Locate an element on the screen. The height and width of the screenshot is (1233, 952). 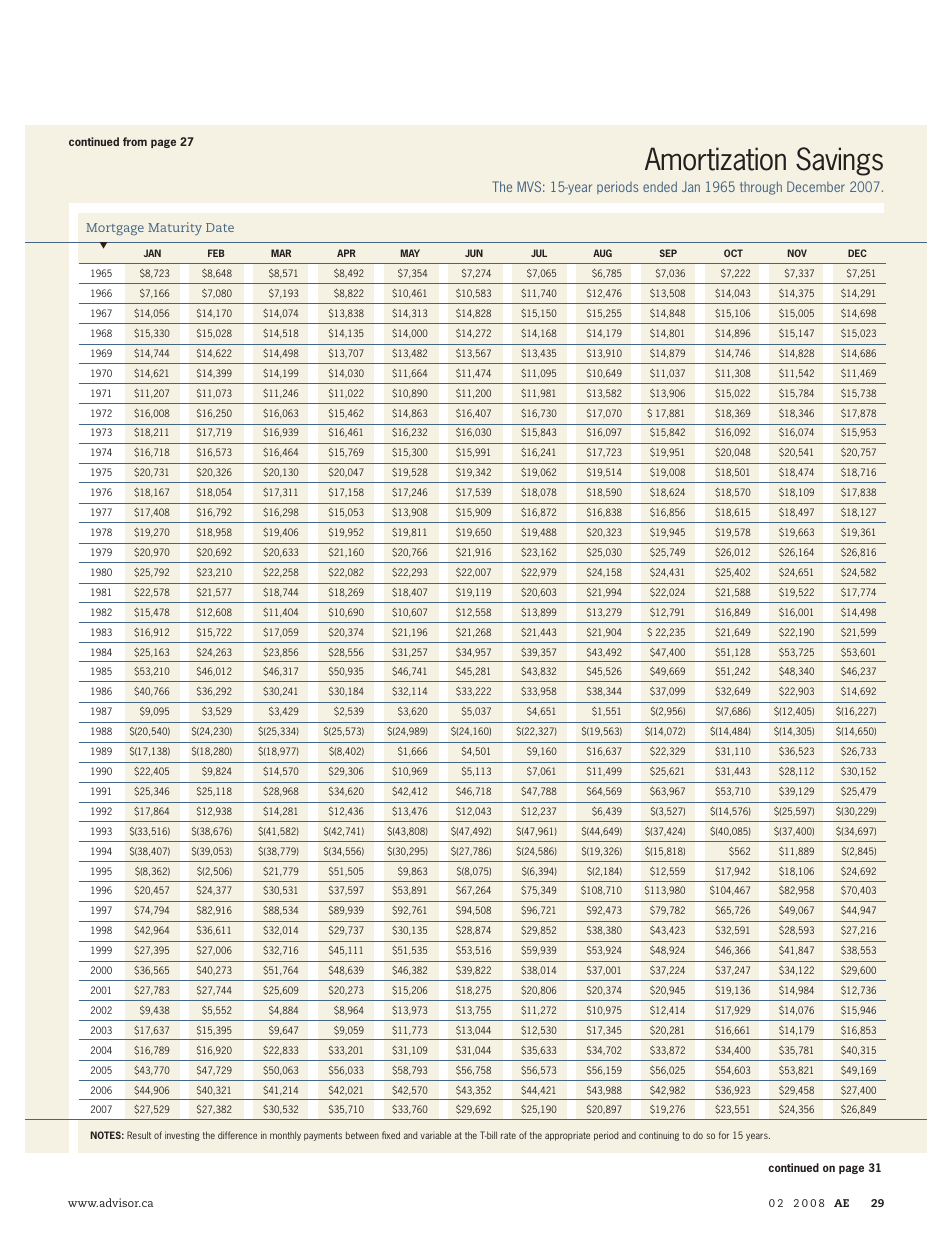
from is located at coordinates (135, 141).
